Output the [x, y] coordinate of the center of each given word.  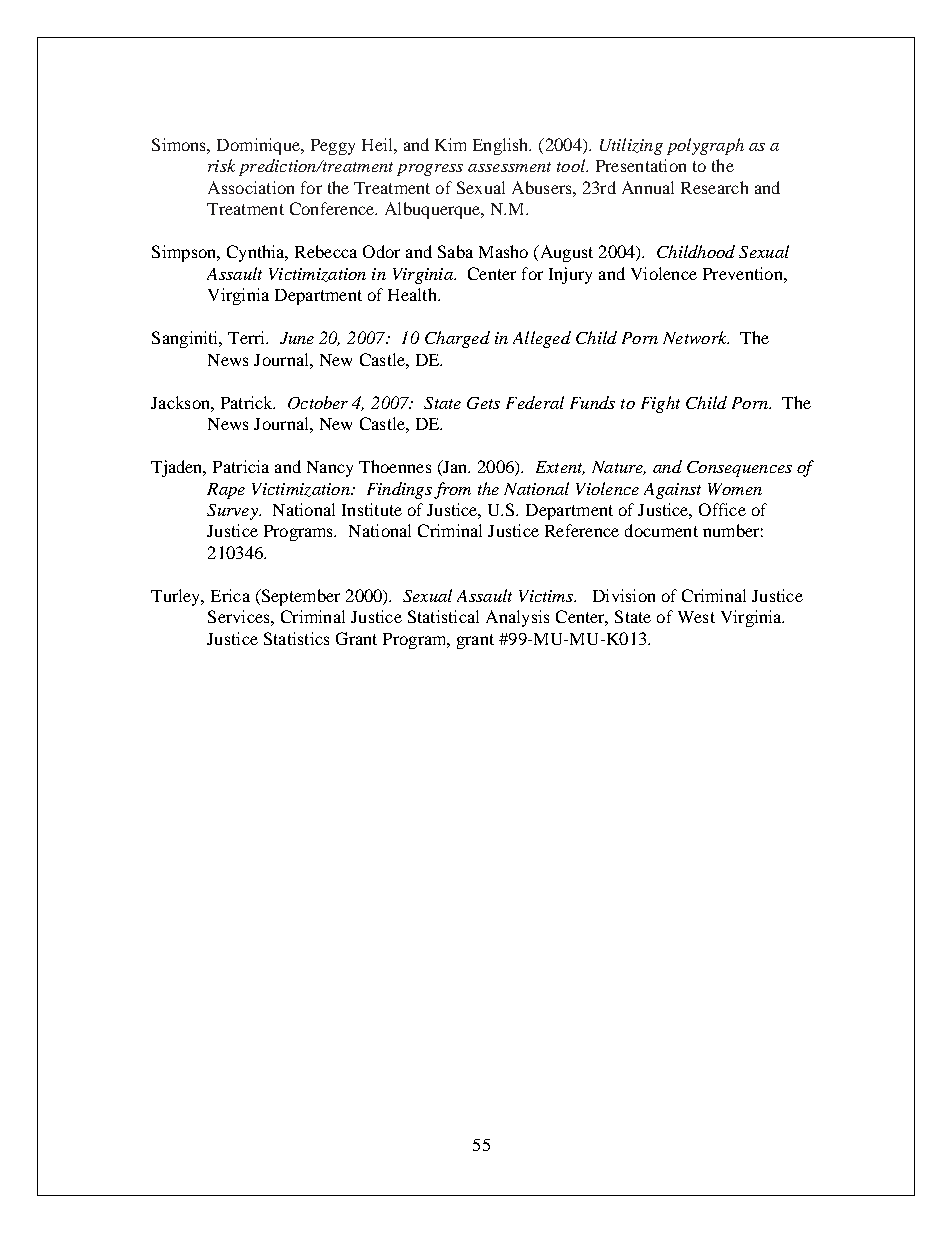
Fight [660, 404]
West [696, 617]
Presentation [641, 165]
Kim [450, 144]
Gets [483, 403]
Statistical [443, 616]
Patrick [248, 402]
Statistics [296, 638]
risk [221, 165]
